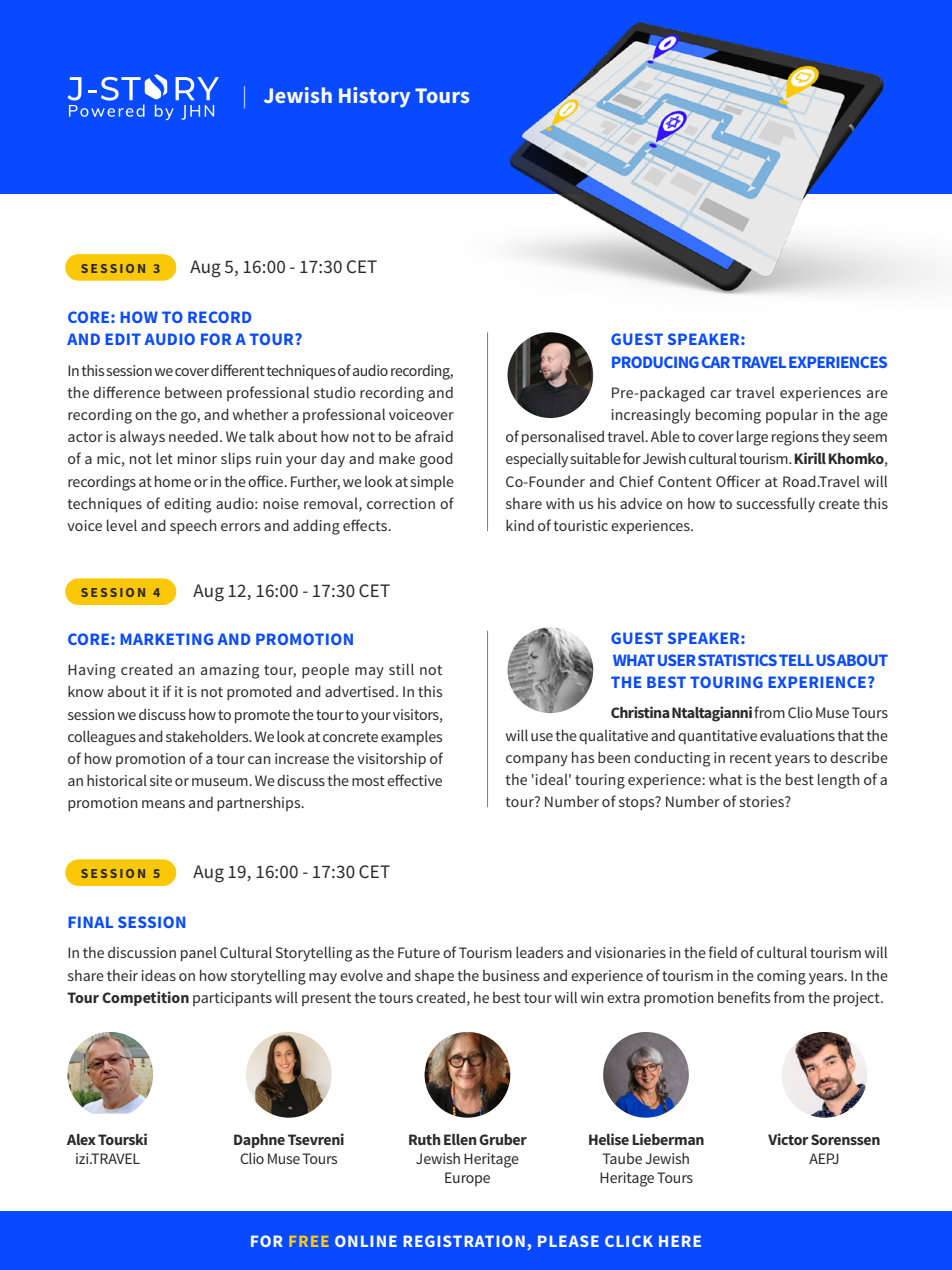  I want to click on History, so click(374, 97).
